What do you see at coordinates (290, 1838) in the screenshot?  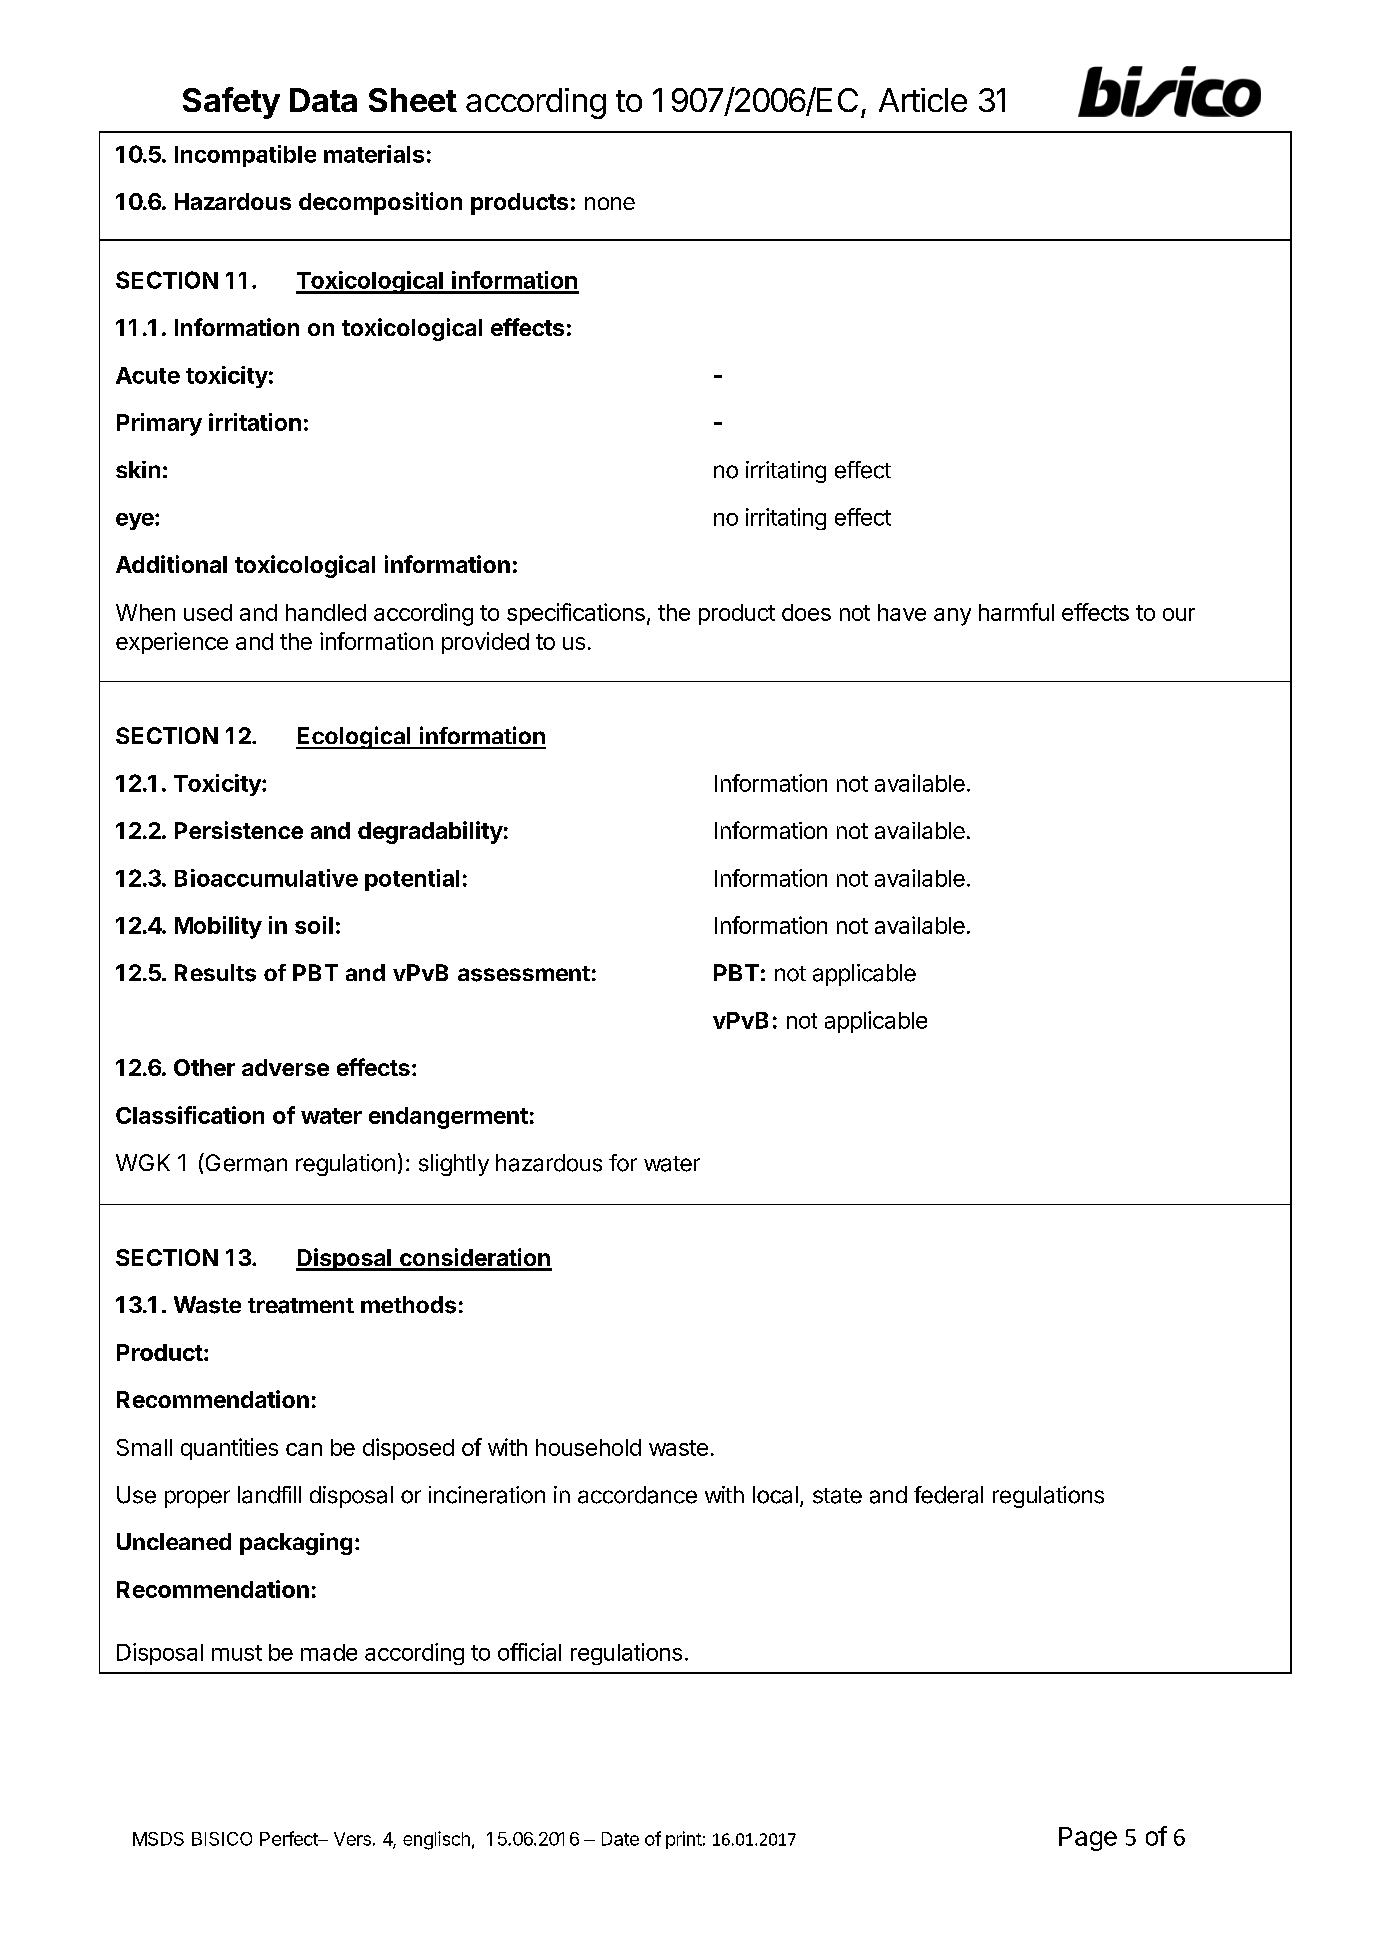 I see `Perfect` at bounding box center [290, 1838].
